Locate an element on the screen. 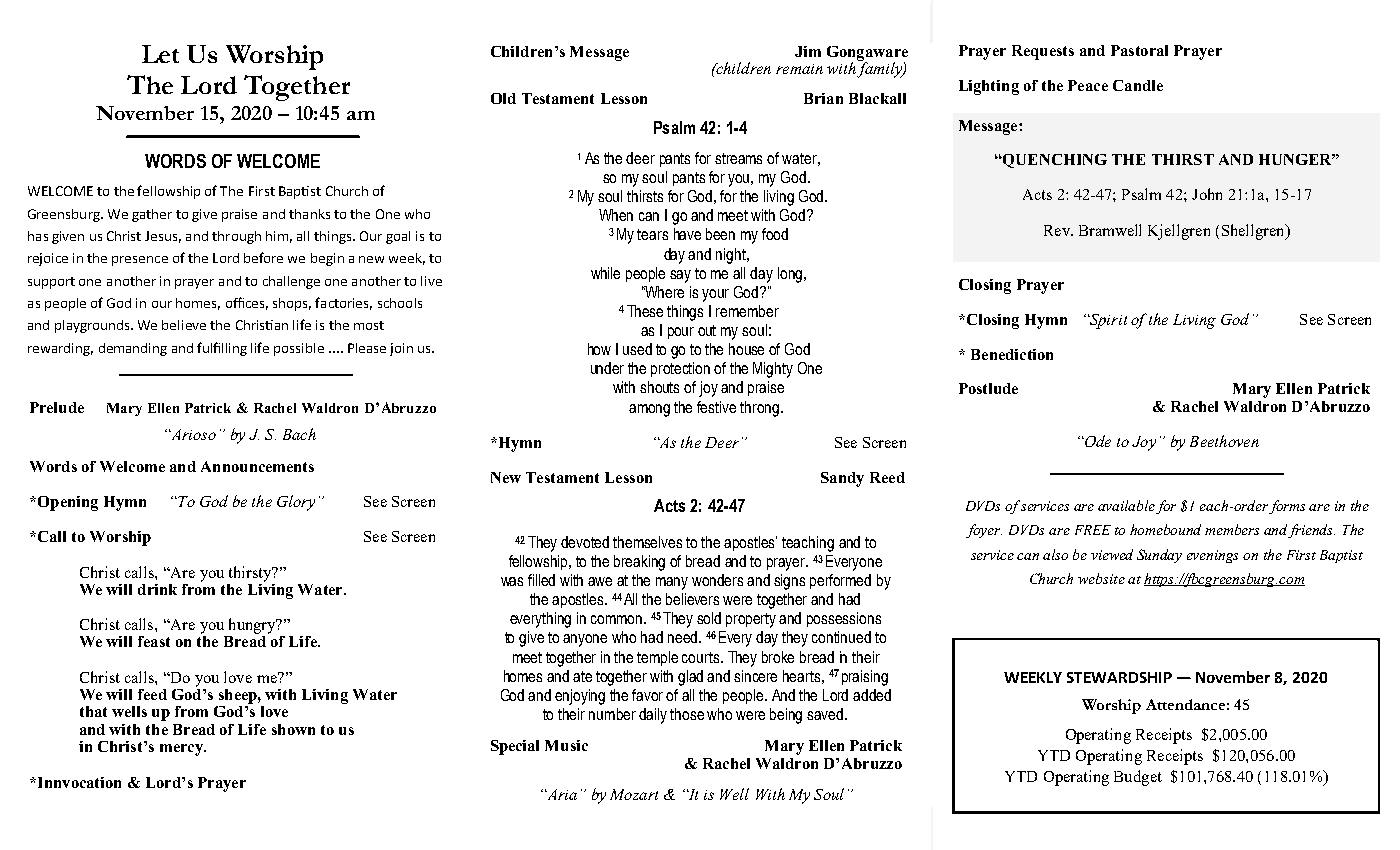 The height and width of the screenshot is (850, 1400). Peace is located at coordinates (1088, 85).
